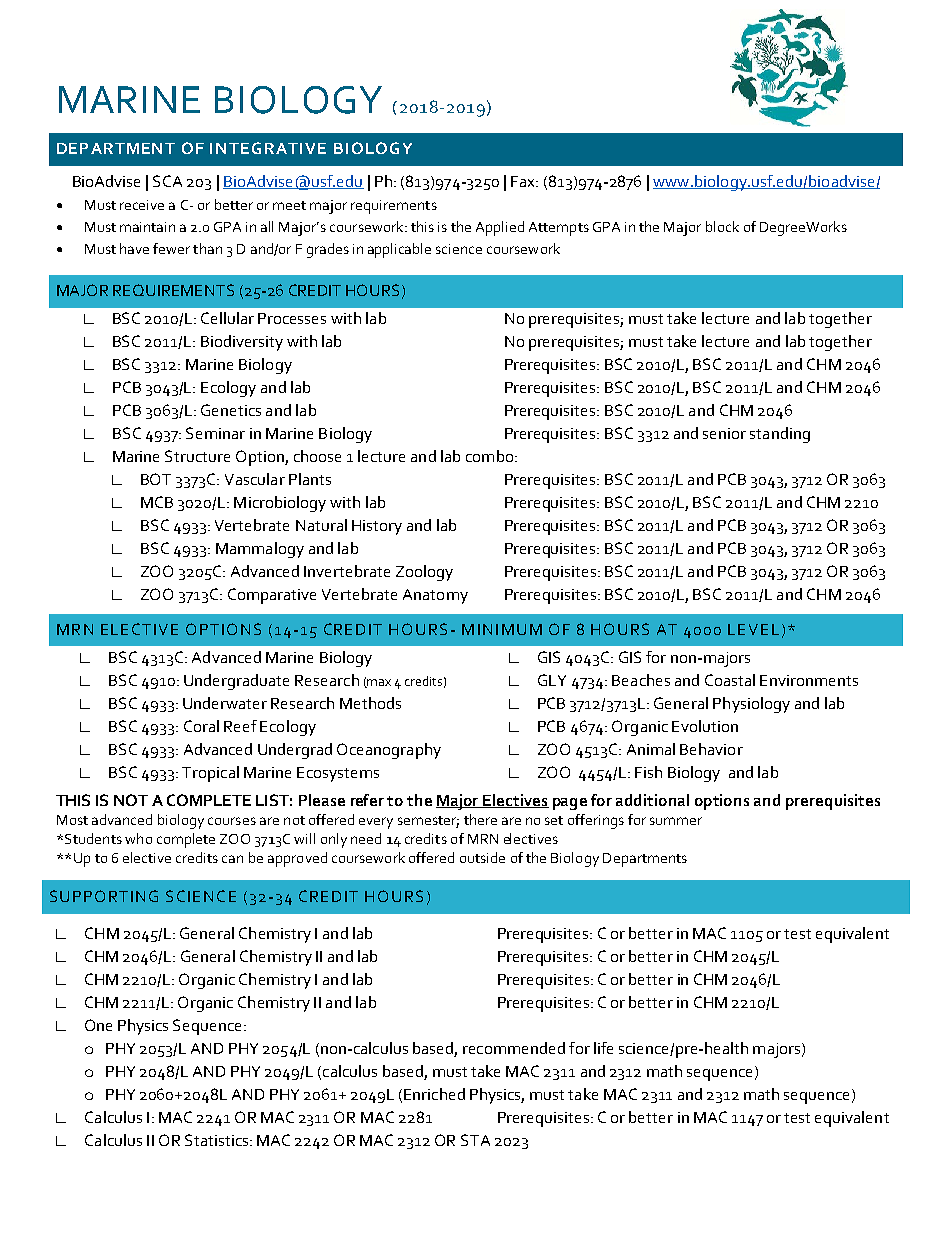 This document has width=952, height=1233. Describe the element at coordinates (218, 1140) in the document. I see `Statistics` at that location.
